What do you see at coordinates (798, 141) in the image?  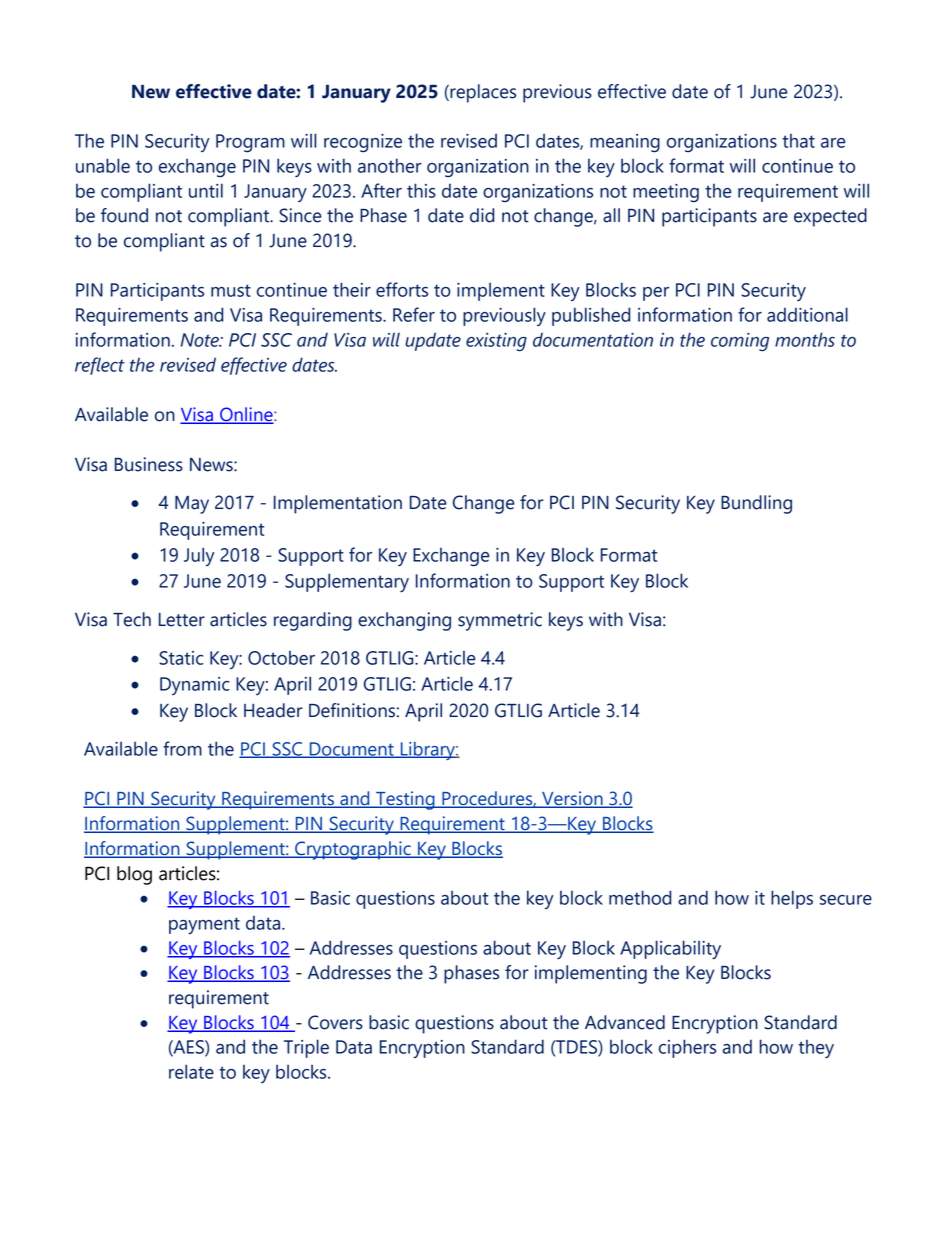 I see `that` at bounding box center [798, 141].
